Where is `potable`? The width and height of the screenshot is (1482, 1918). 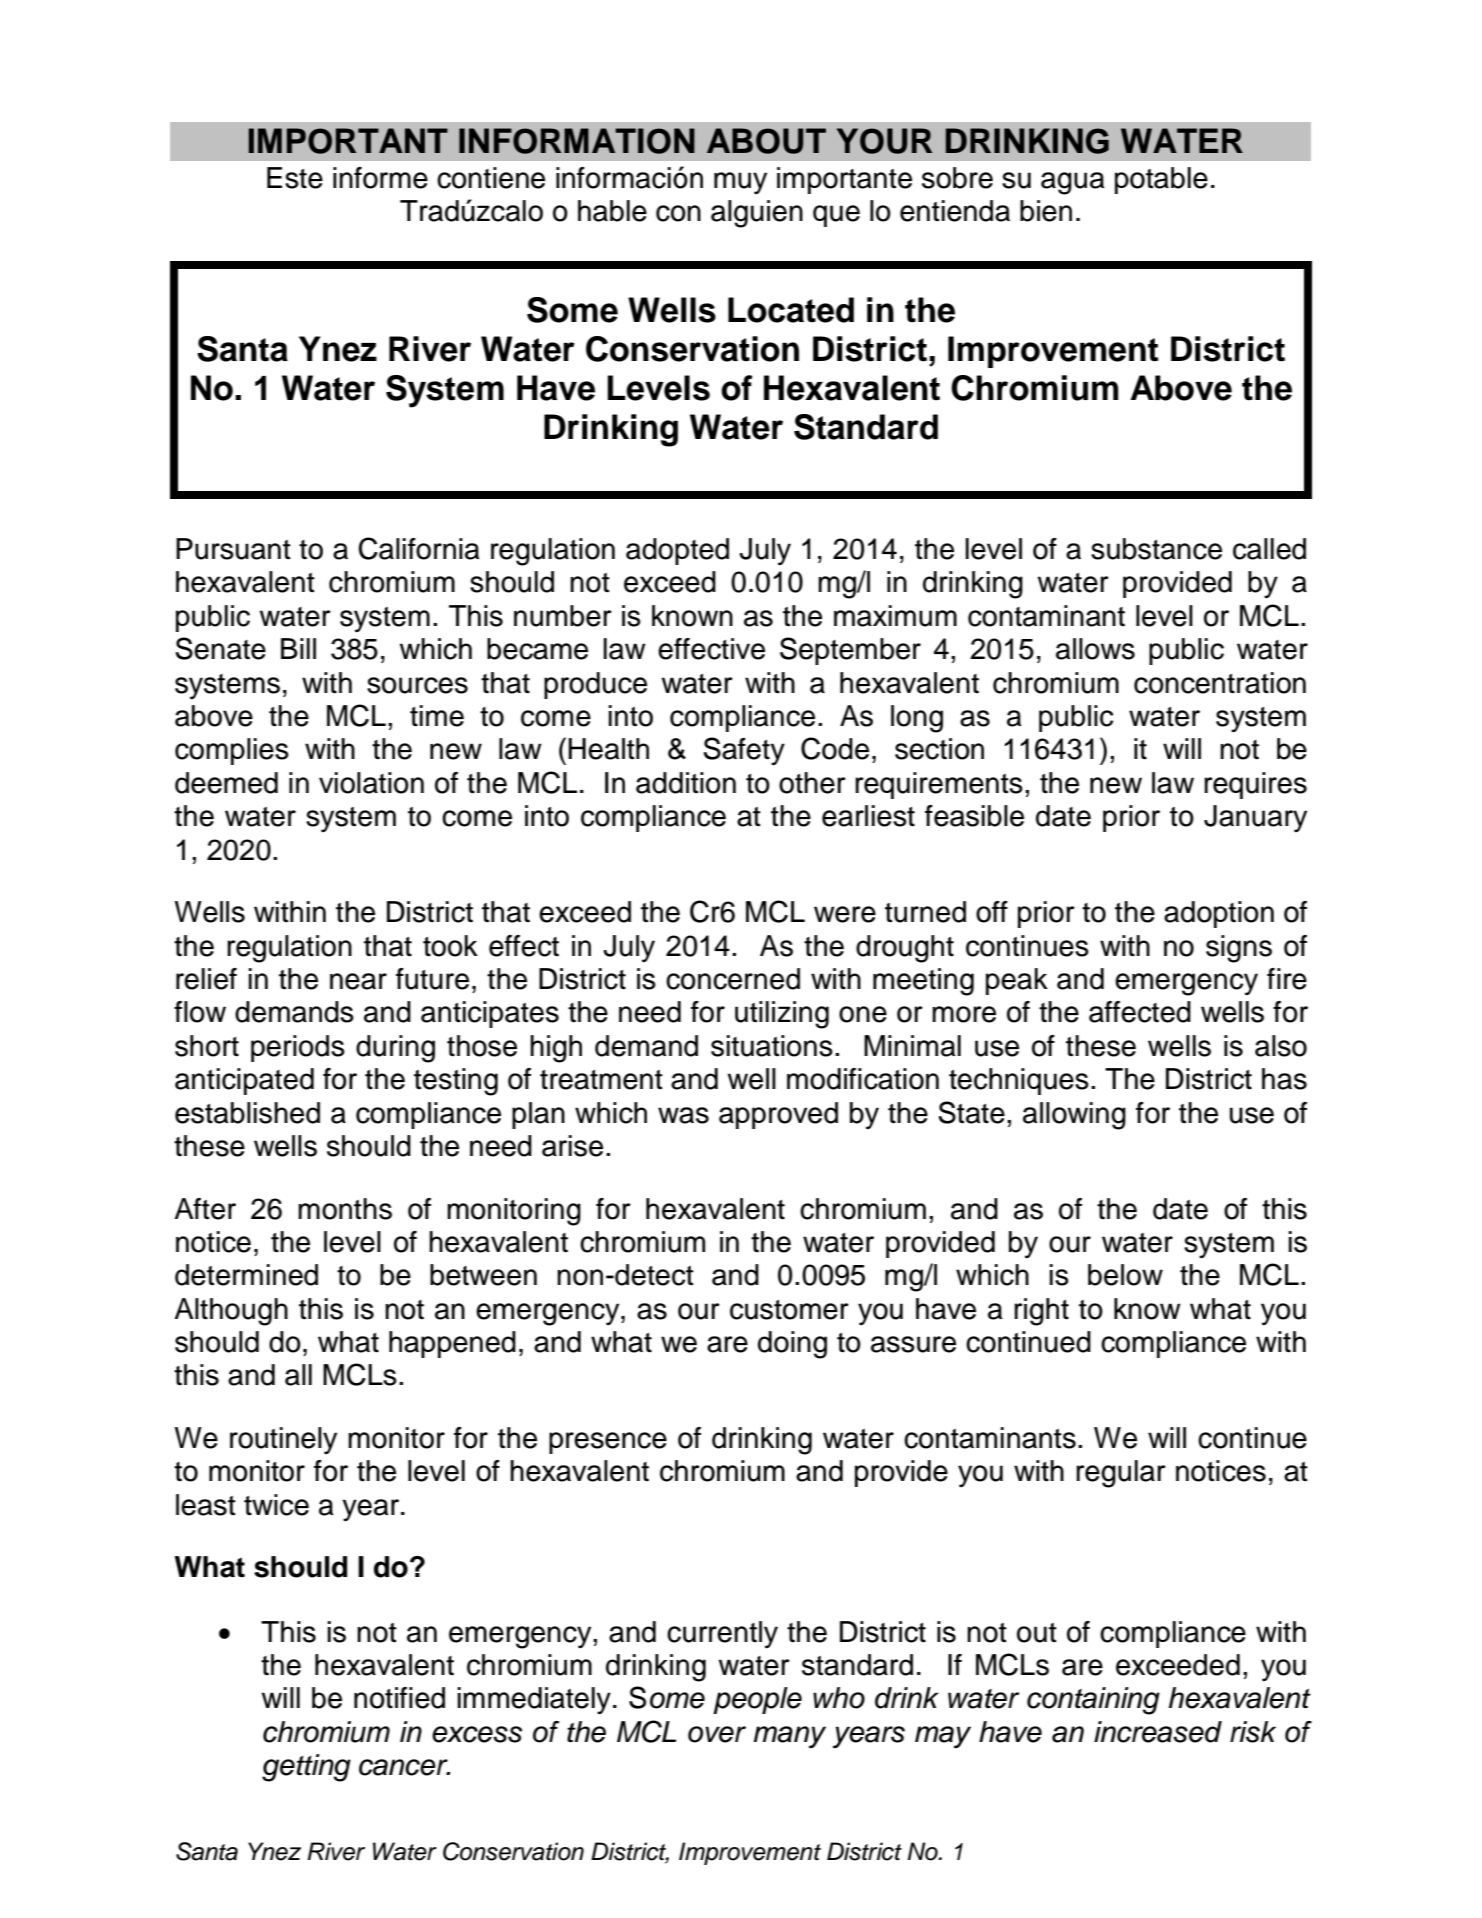 potable is located at coordinates (1161, 180).
